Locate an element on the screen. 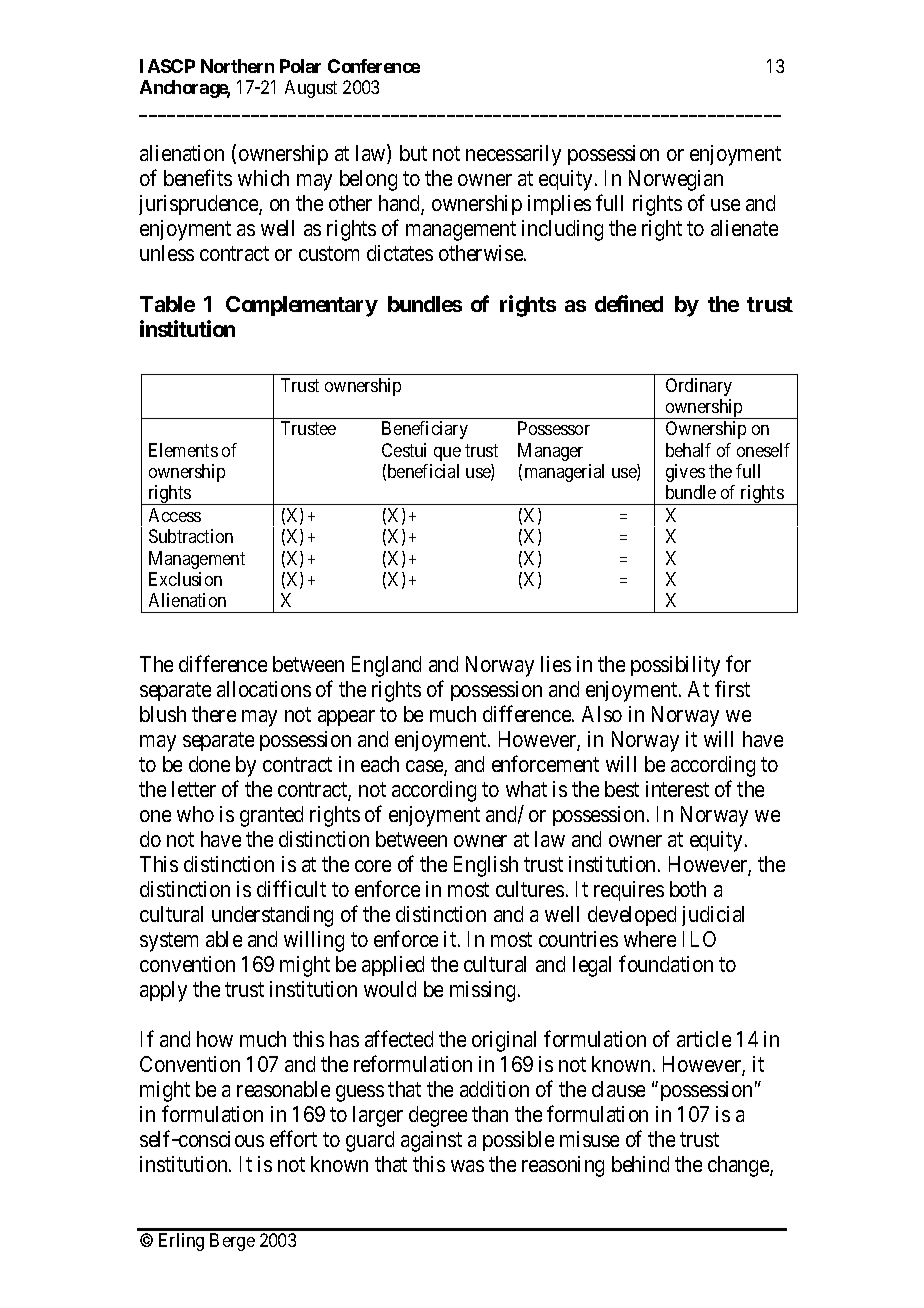 The image size is (924, 1308). behind is located at coordinates (640, 1164).
